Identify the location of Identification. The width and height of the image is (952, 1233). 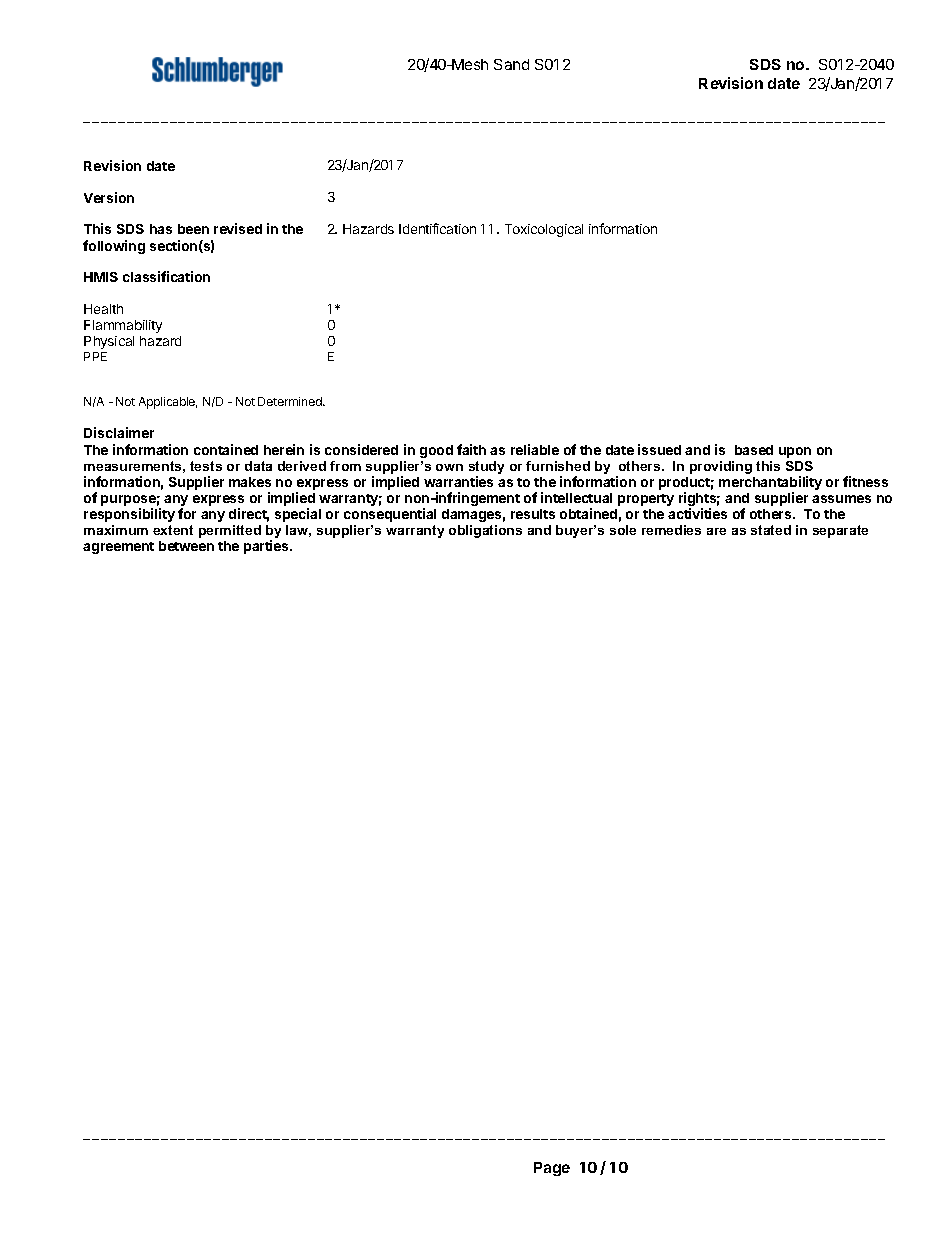
(437, 228).
